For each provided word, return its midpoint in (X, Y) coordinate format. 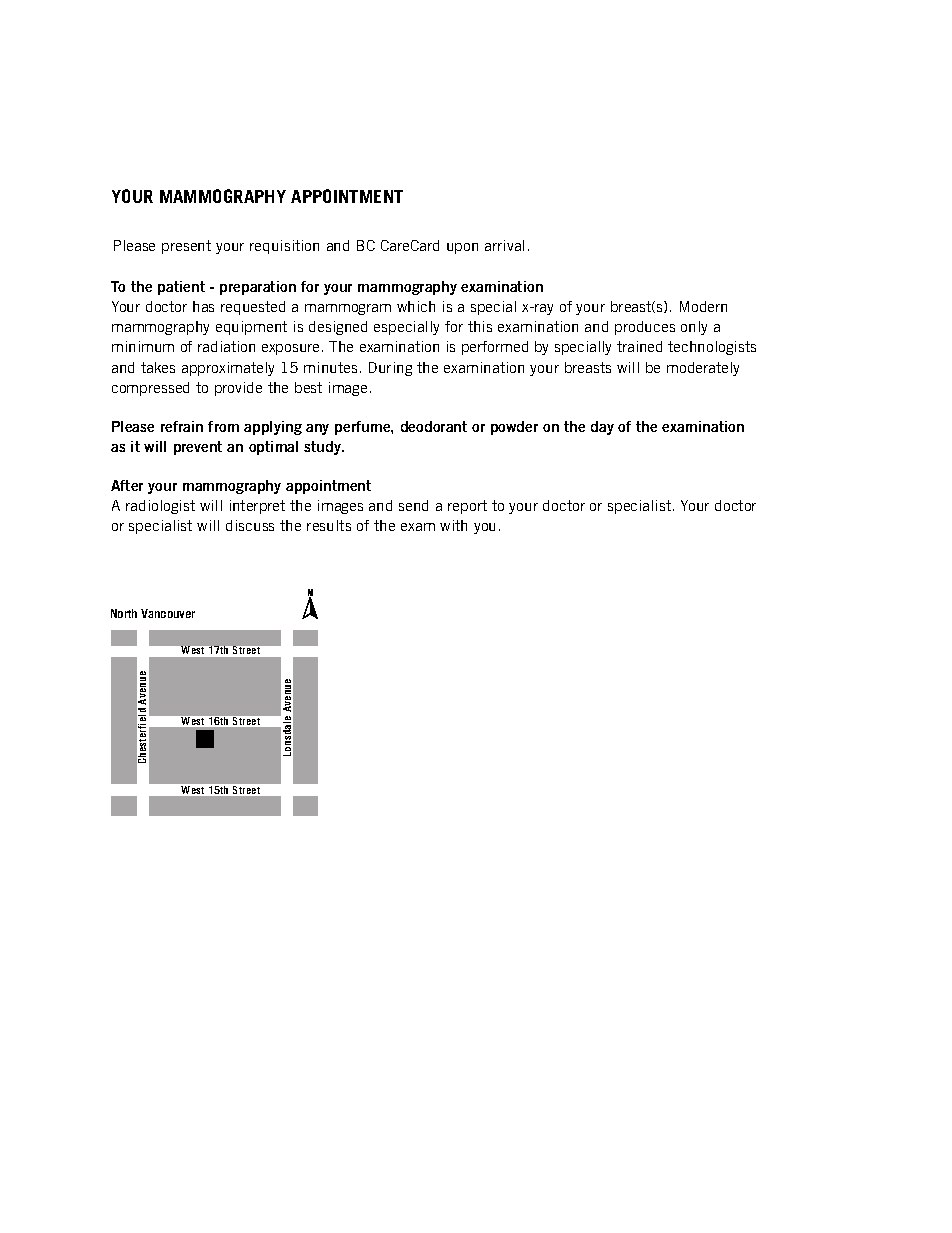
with (453, 525)
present (186, 247)
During (390, 369)
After (127, 485)
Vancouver (168, 613)
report (467, 507)
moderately (703, 369)
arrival (504, 245)
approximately (228, 369)
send (413, 505)
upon (462, 248)
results (329, 525)
